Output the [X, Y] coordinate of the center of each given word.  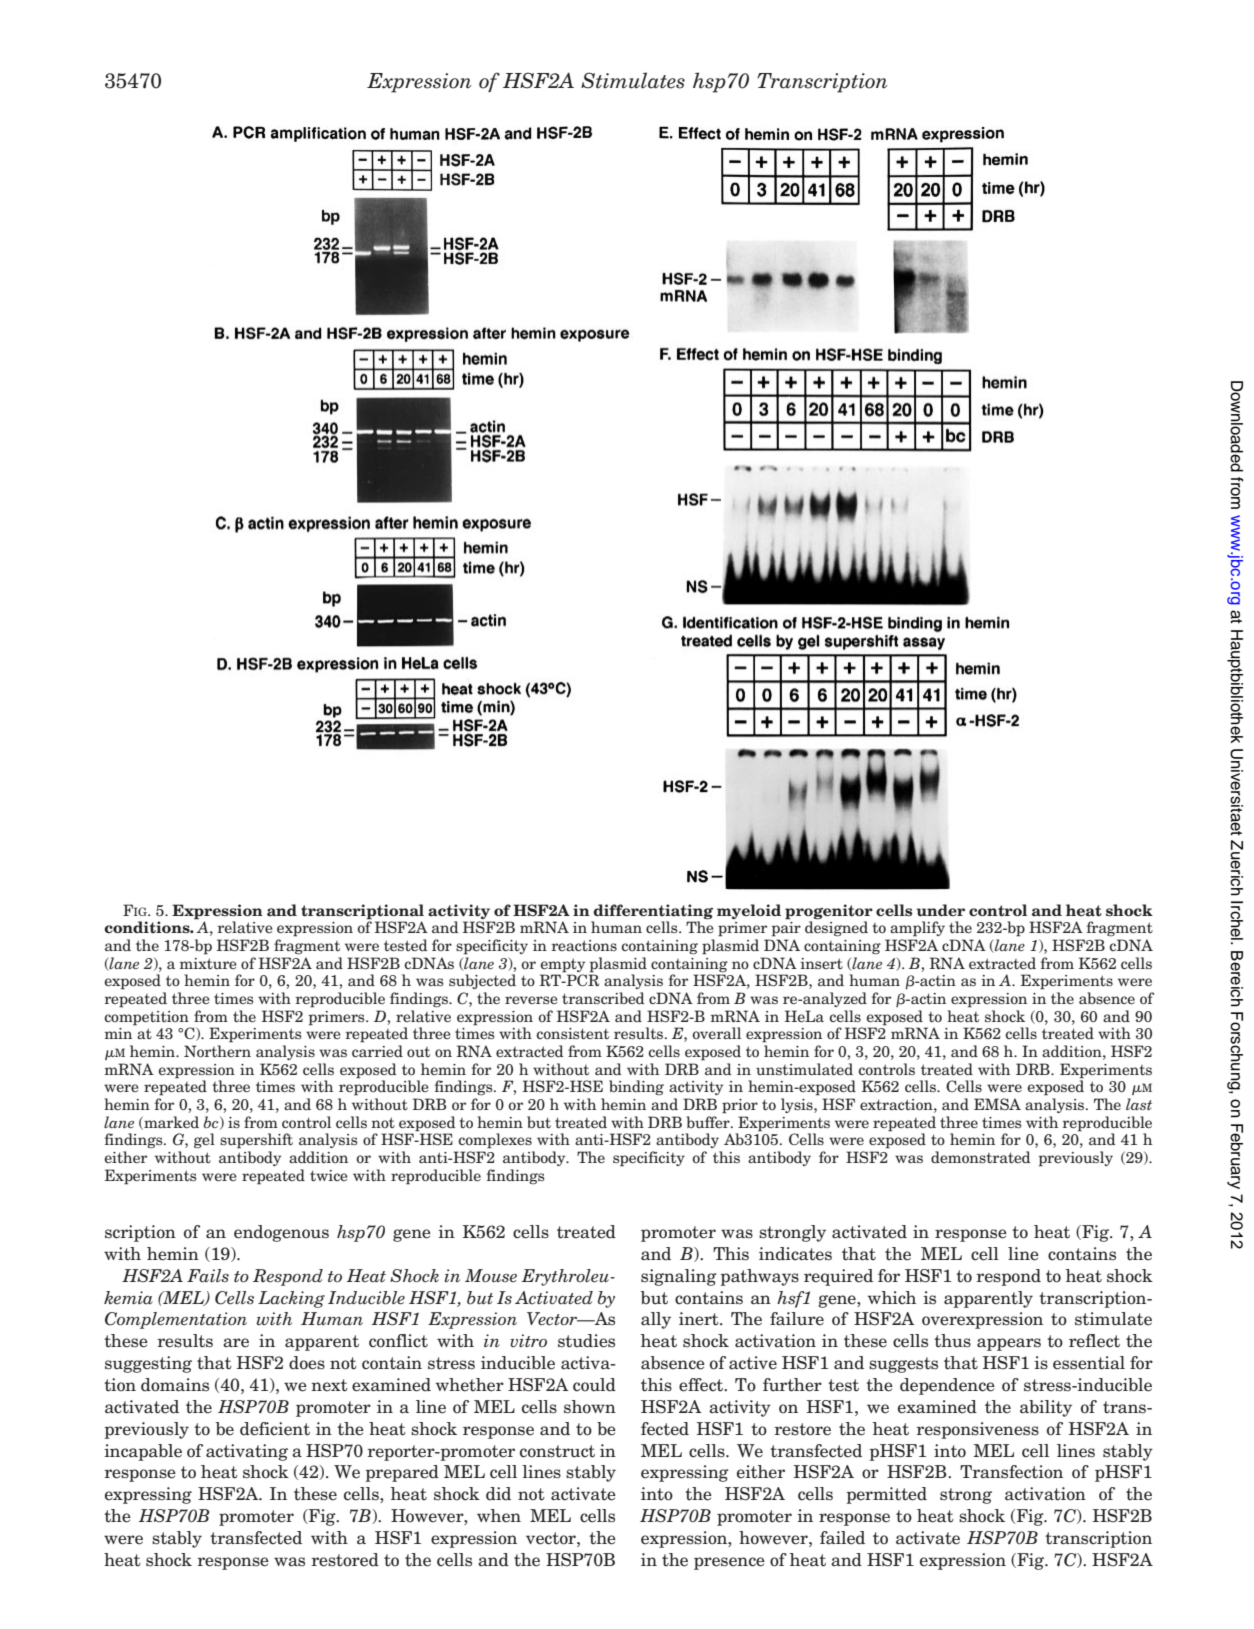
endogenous [281, 1233]
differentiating [653, 912]
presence [729, 1563]
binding [636, 1087]
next [329, 1385]
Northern [217, 1051]
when [499, 1516]
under [940, 910]
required [838, 1277]
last [1139, 1104]
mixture [208, 963]
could [594, 1385]
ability [1046, 1408]
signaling [679, 1277]
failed [842, 1538]
